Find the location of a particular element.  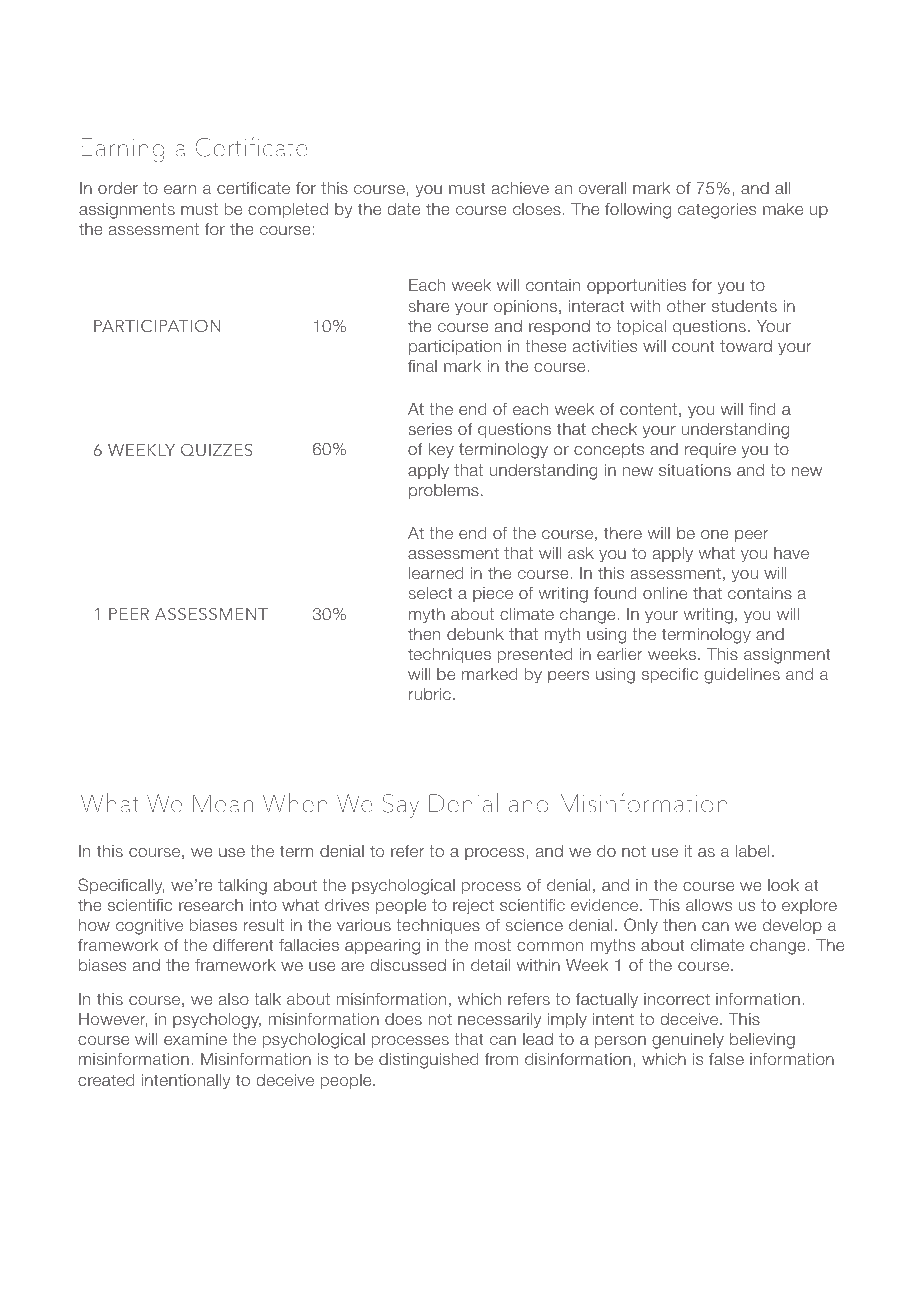

select is located at coordinates (430, 593).
